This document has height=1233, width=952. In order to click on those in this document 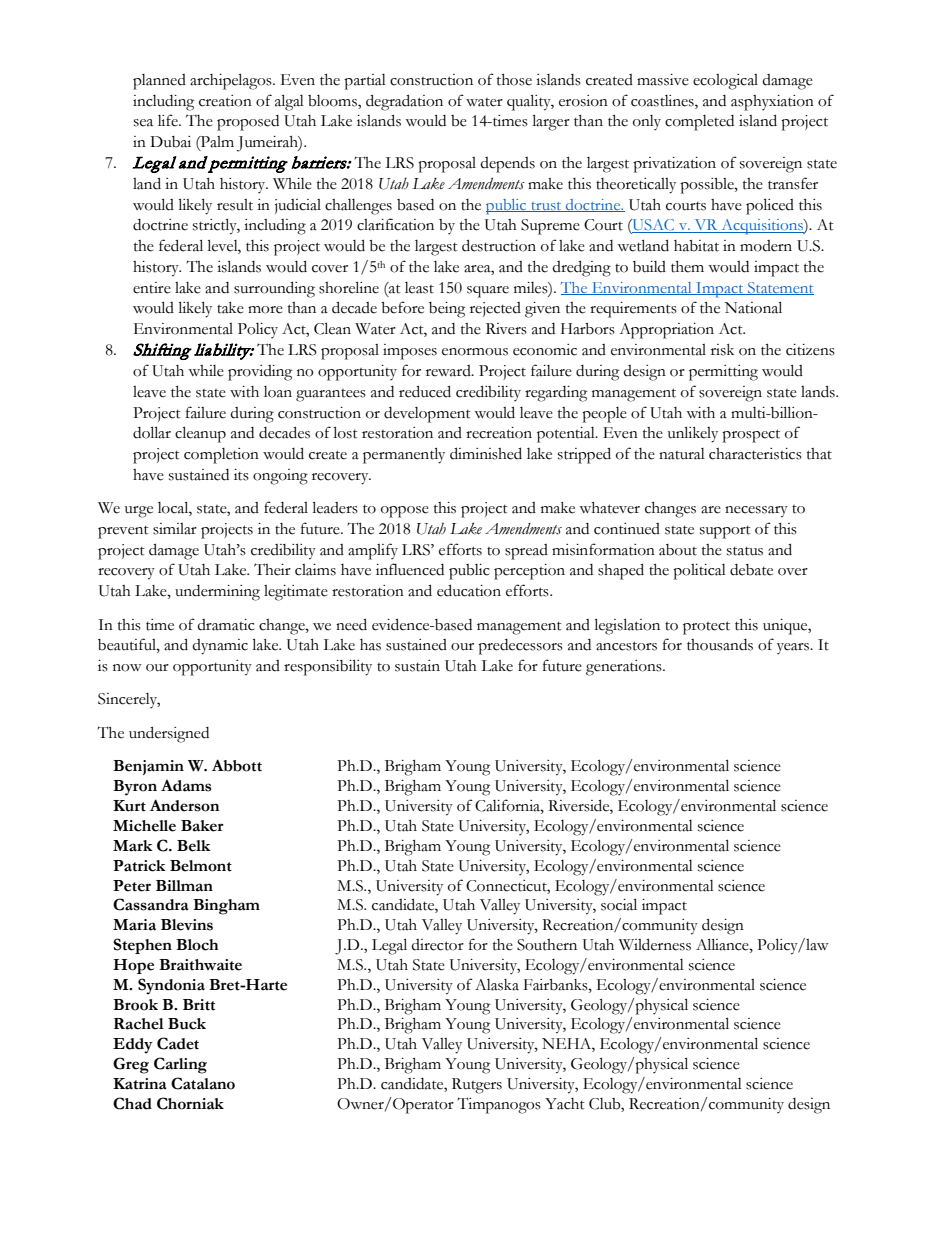, I will do `click(514, 80)`.
